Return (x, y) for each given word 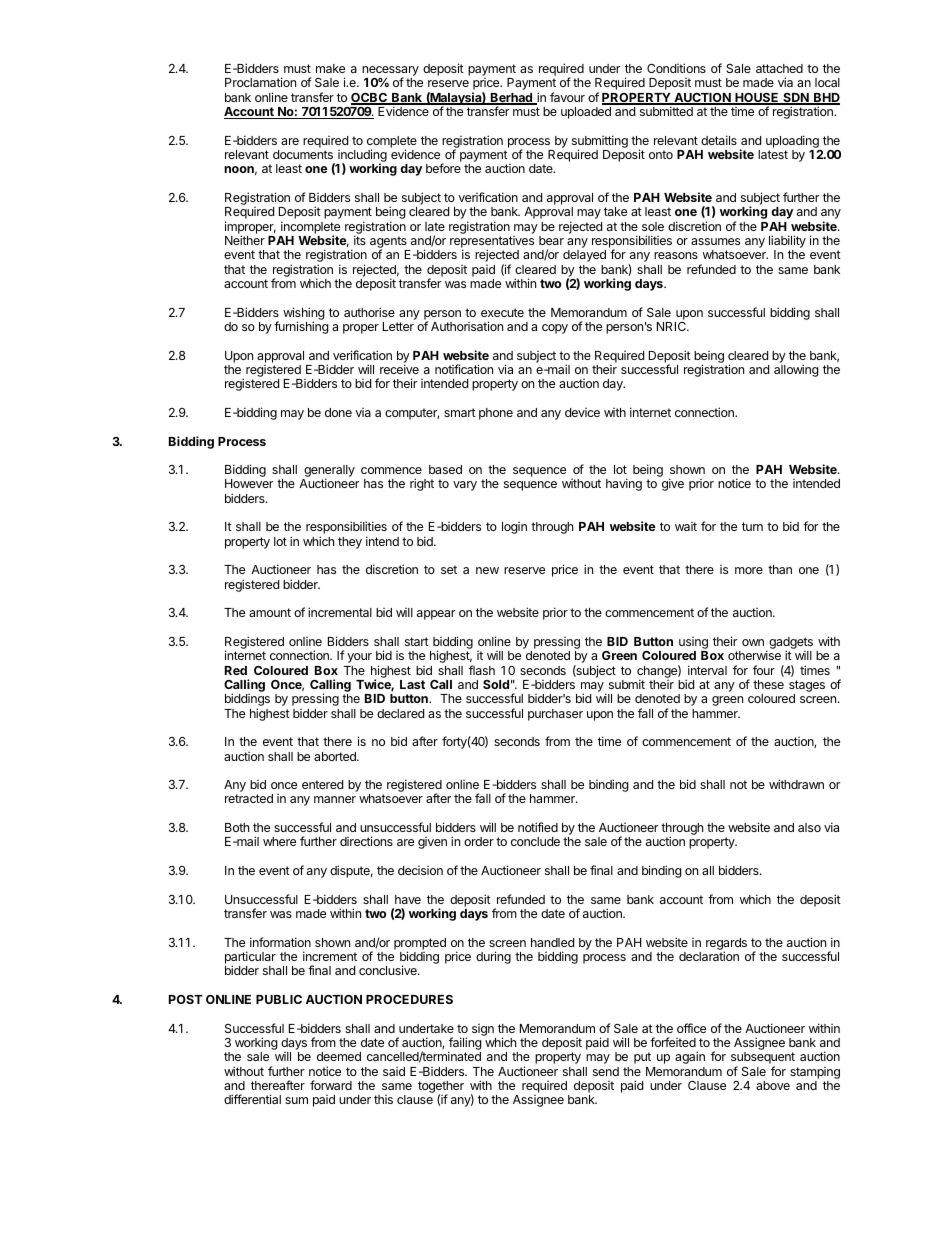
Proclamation (260, 82)
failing (465, 1045)
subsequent (763, 1059)
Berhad (511, 99)
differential (252, 1099)
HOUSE (757, 99)
